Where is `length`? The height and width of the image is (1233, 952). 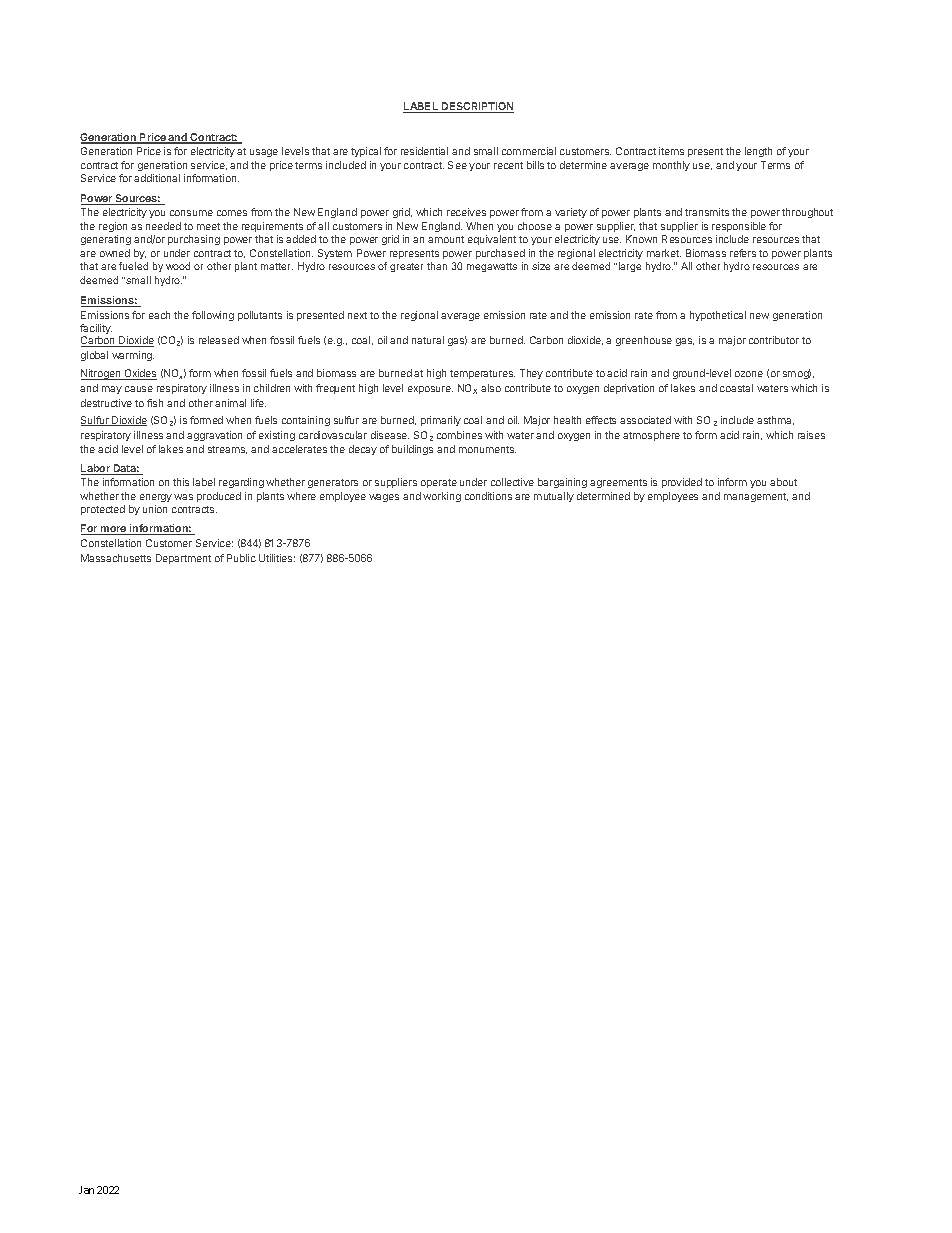
length is located at coordinates (758, 152).
